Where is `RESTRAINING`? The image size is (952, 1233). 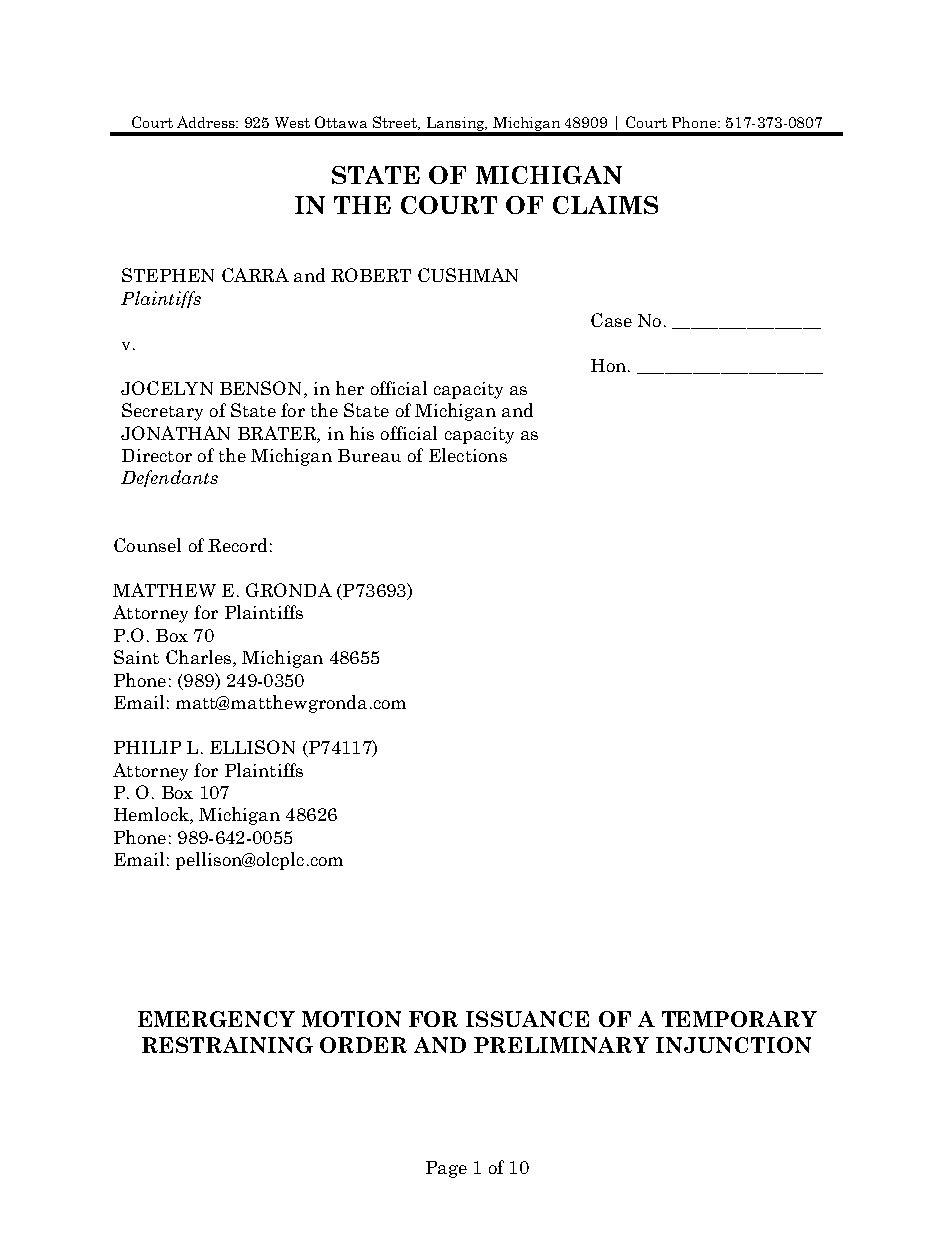
RESTRAINING is located at coordinates (227, 1045).
